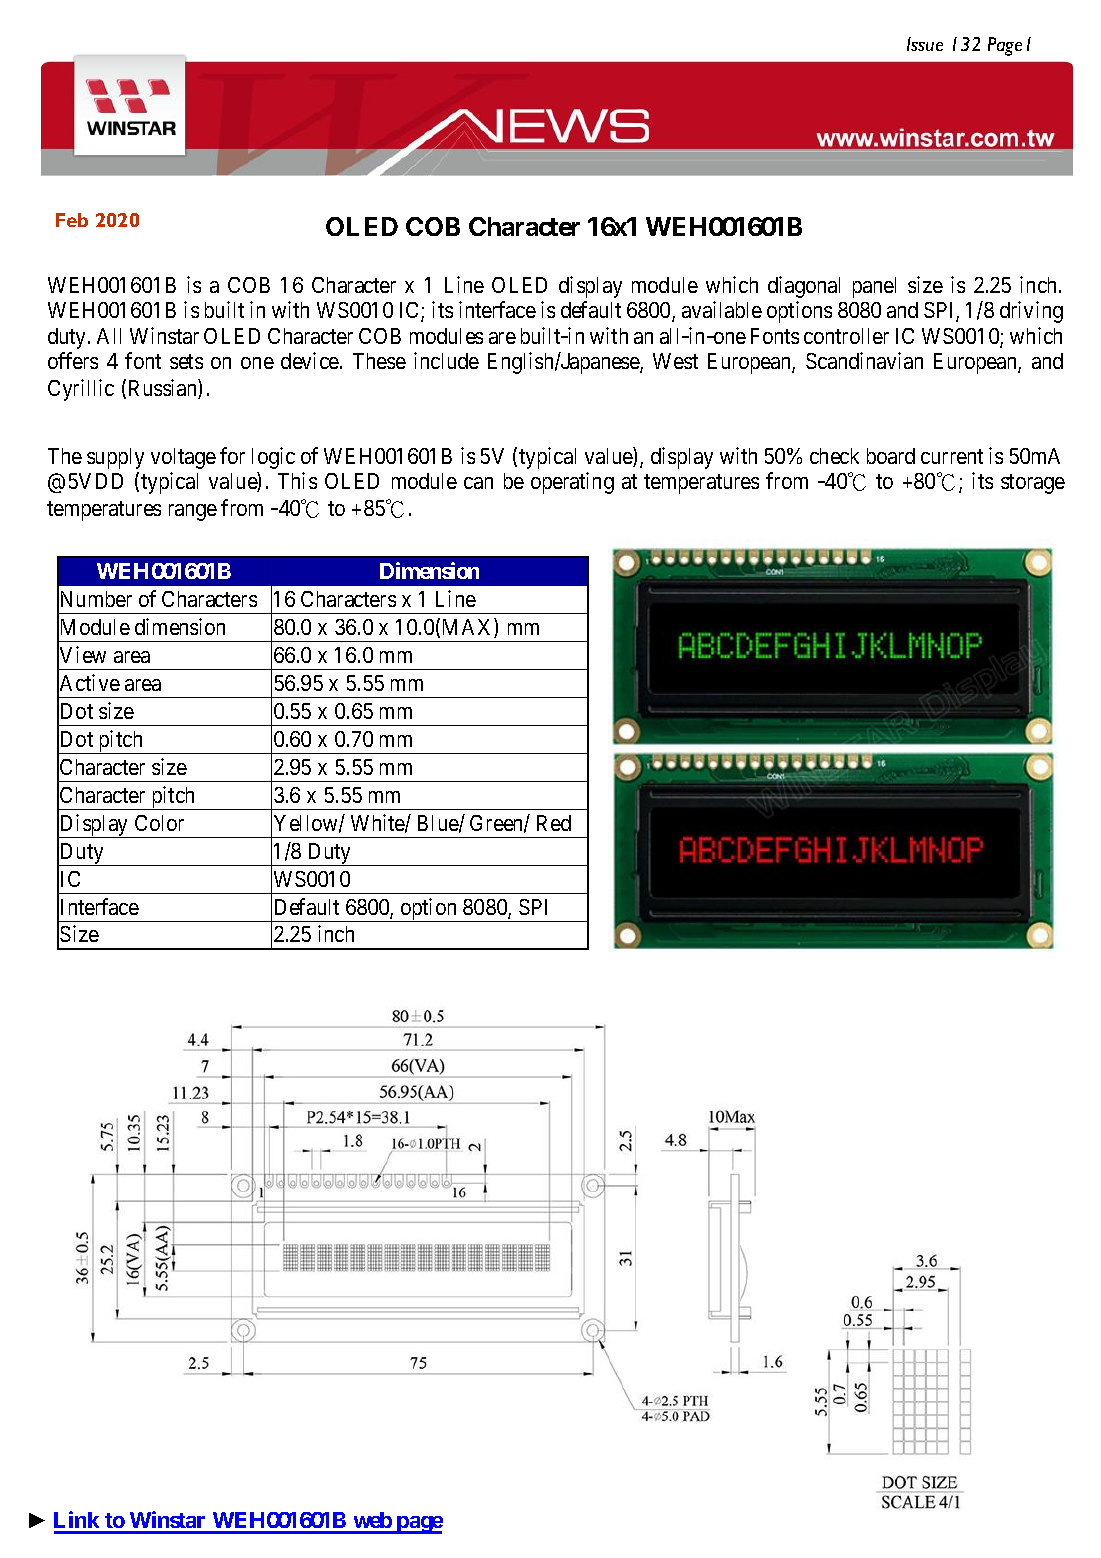 Image resolution: width=1101 pixels, height=1558 pixels. I want to click on operating, so click(572, 483).
